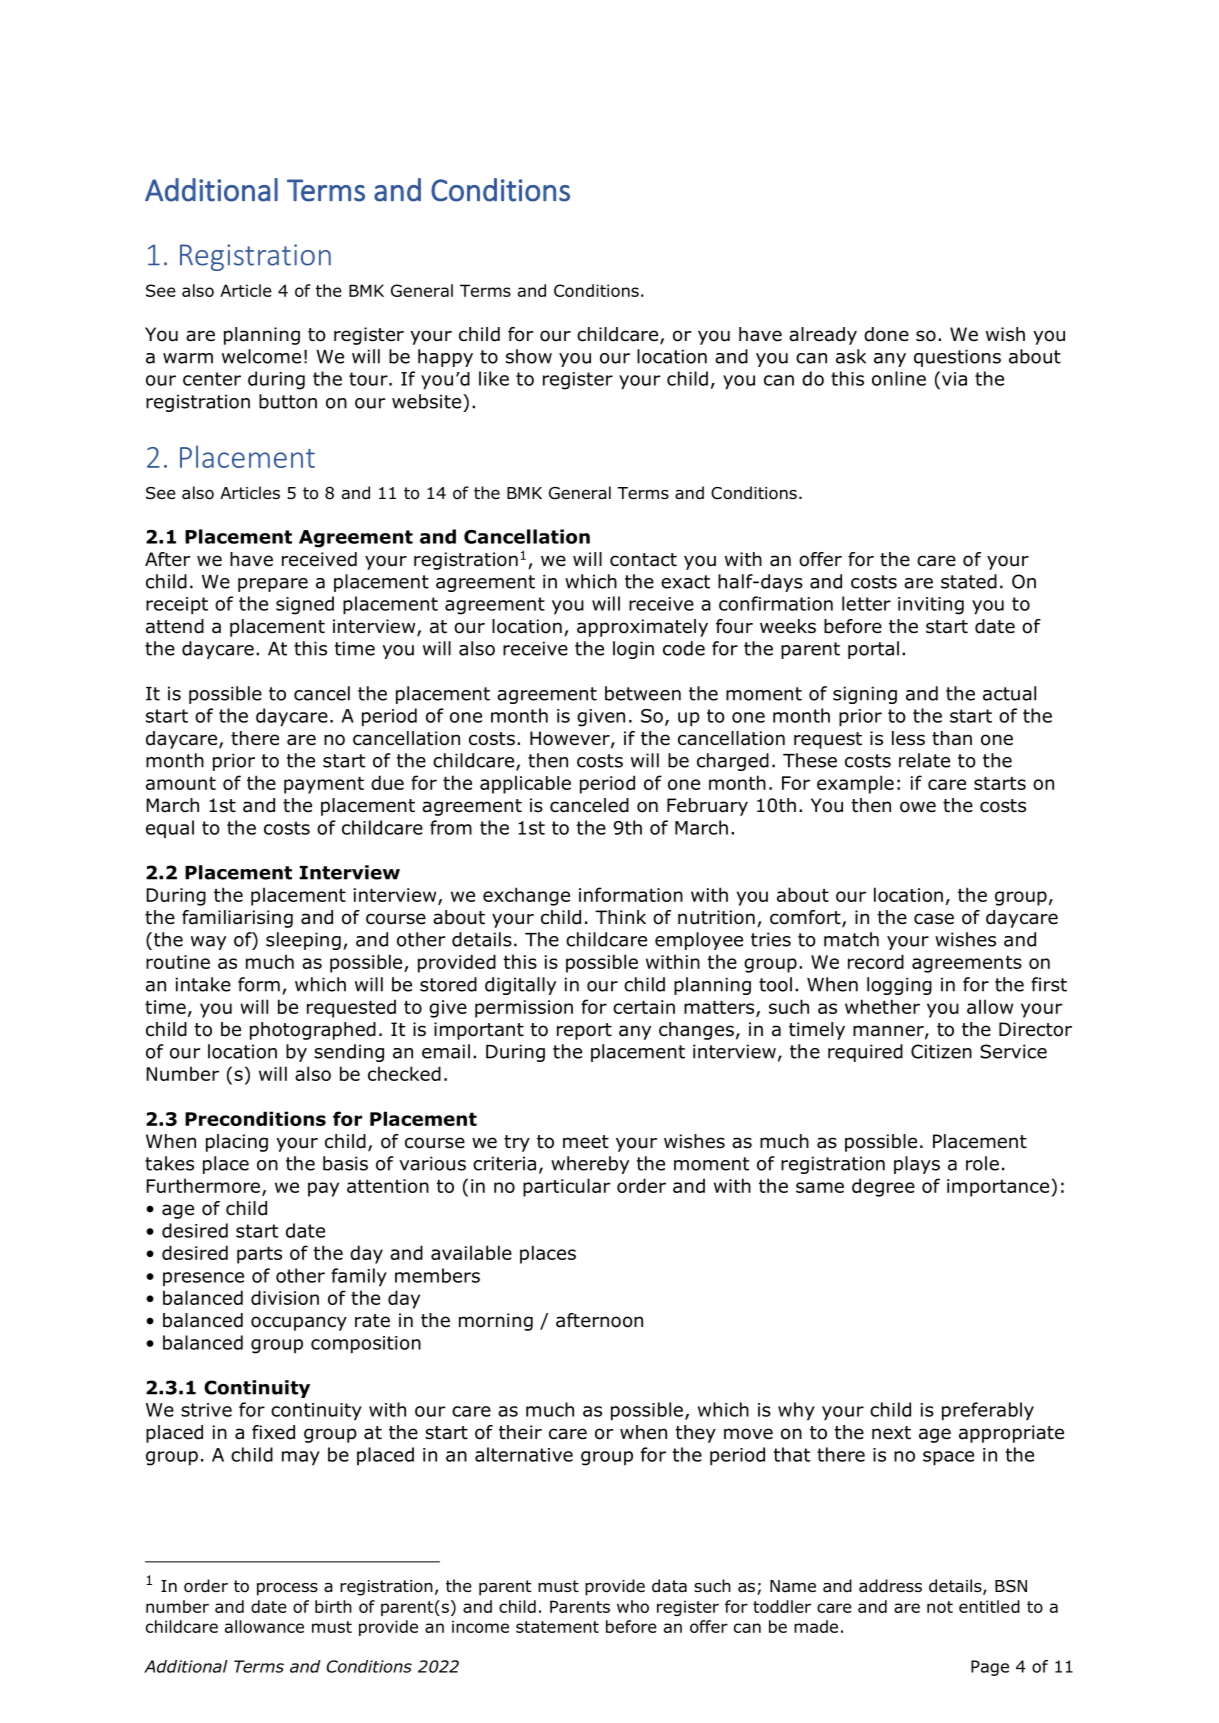 The height and width of the screenshot is (1723, 1219). I want to click on show, so click(529, 356).
